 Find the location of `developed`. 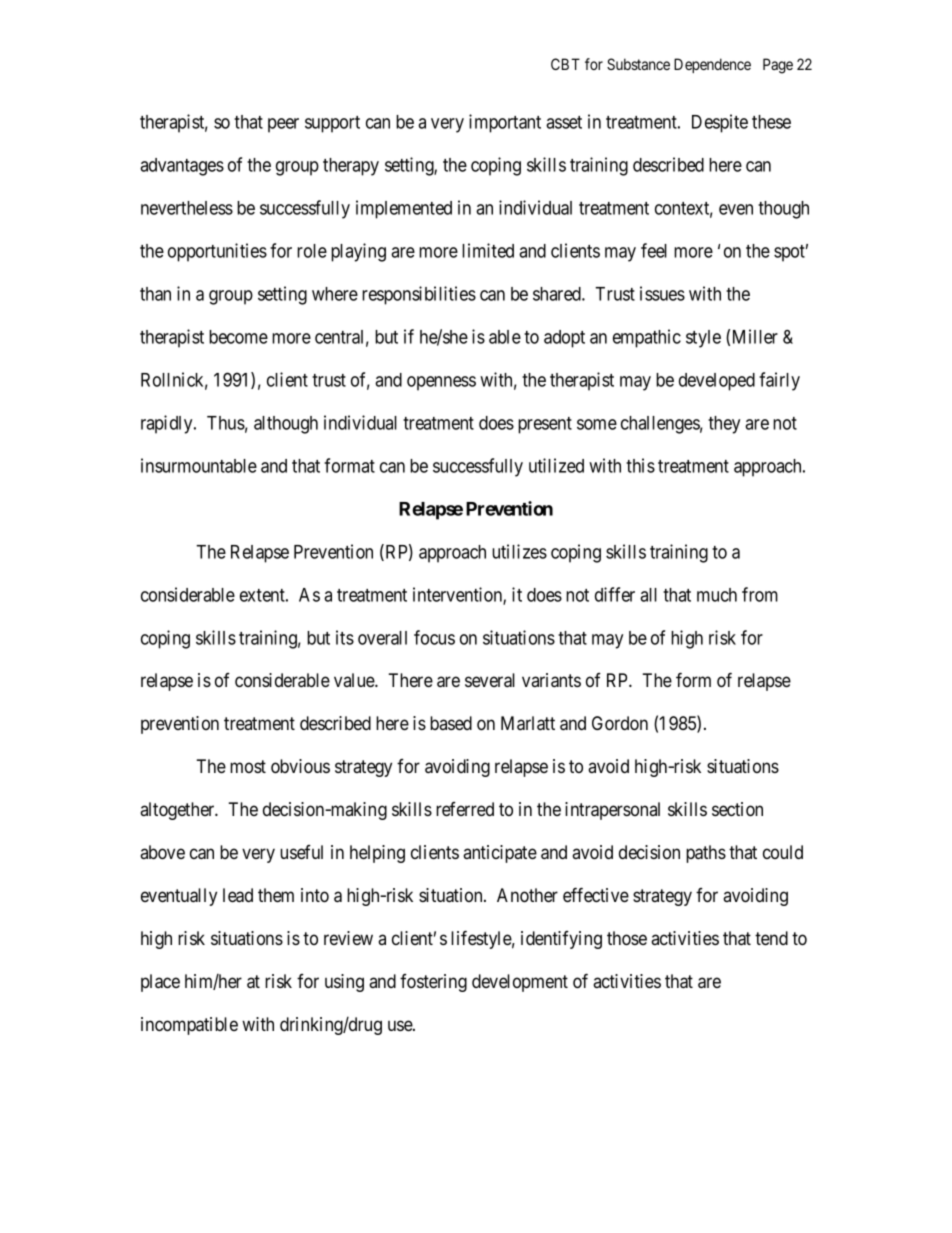

developed is located at coordinates (717, 382).
